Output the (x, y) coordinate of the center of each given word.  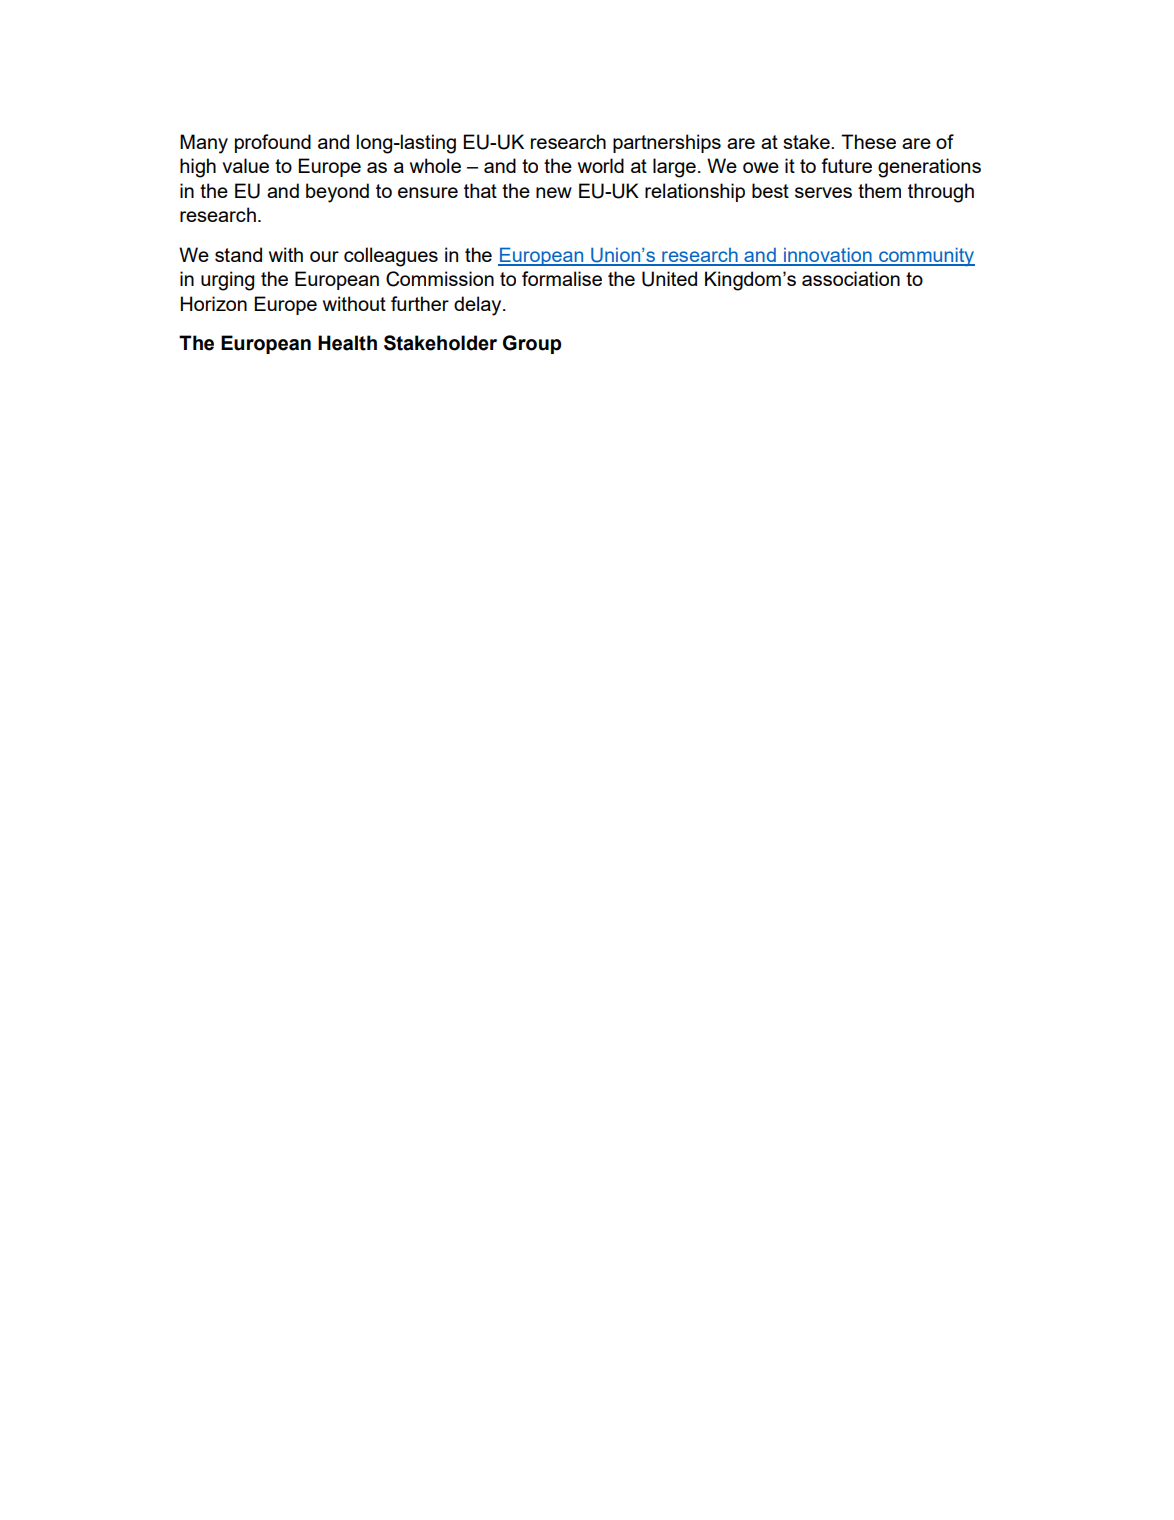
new (554, 192)
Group (532, 344)
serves (823, 192)
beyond (337, 193)
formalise (562, 278)
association (851, 278)
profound (273, 143)
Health (347, 343)
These (868, 141)
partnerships (667, 143)
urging (227, 281)
